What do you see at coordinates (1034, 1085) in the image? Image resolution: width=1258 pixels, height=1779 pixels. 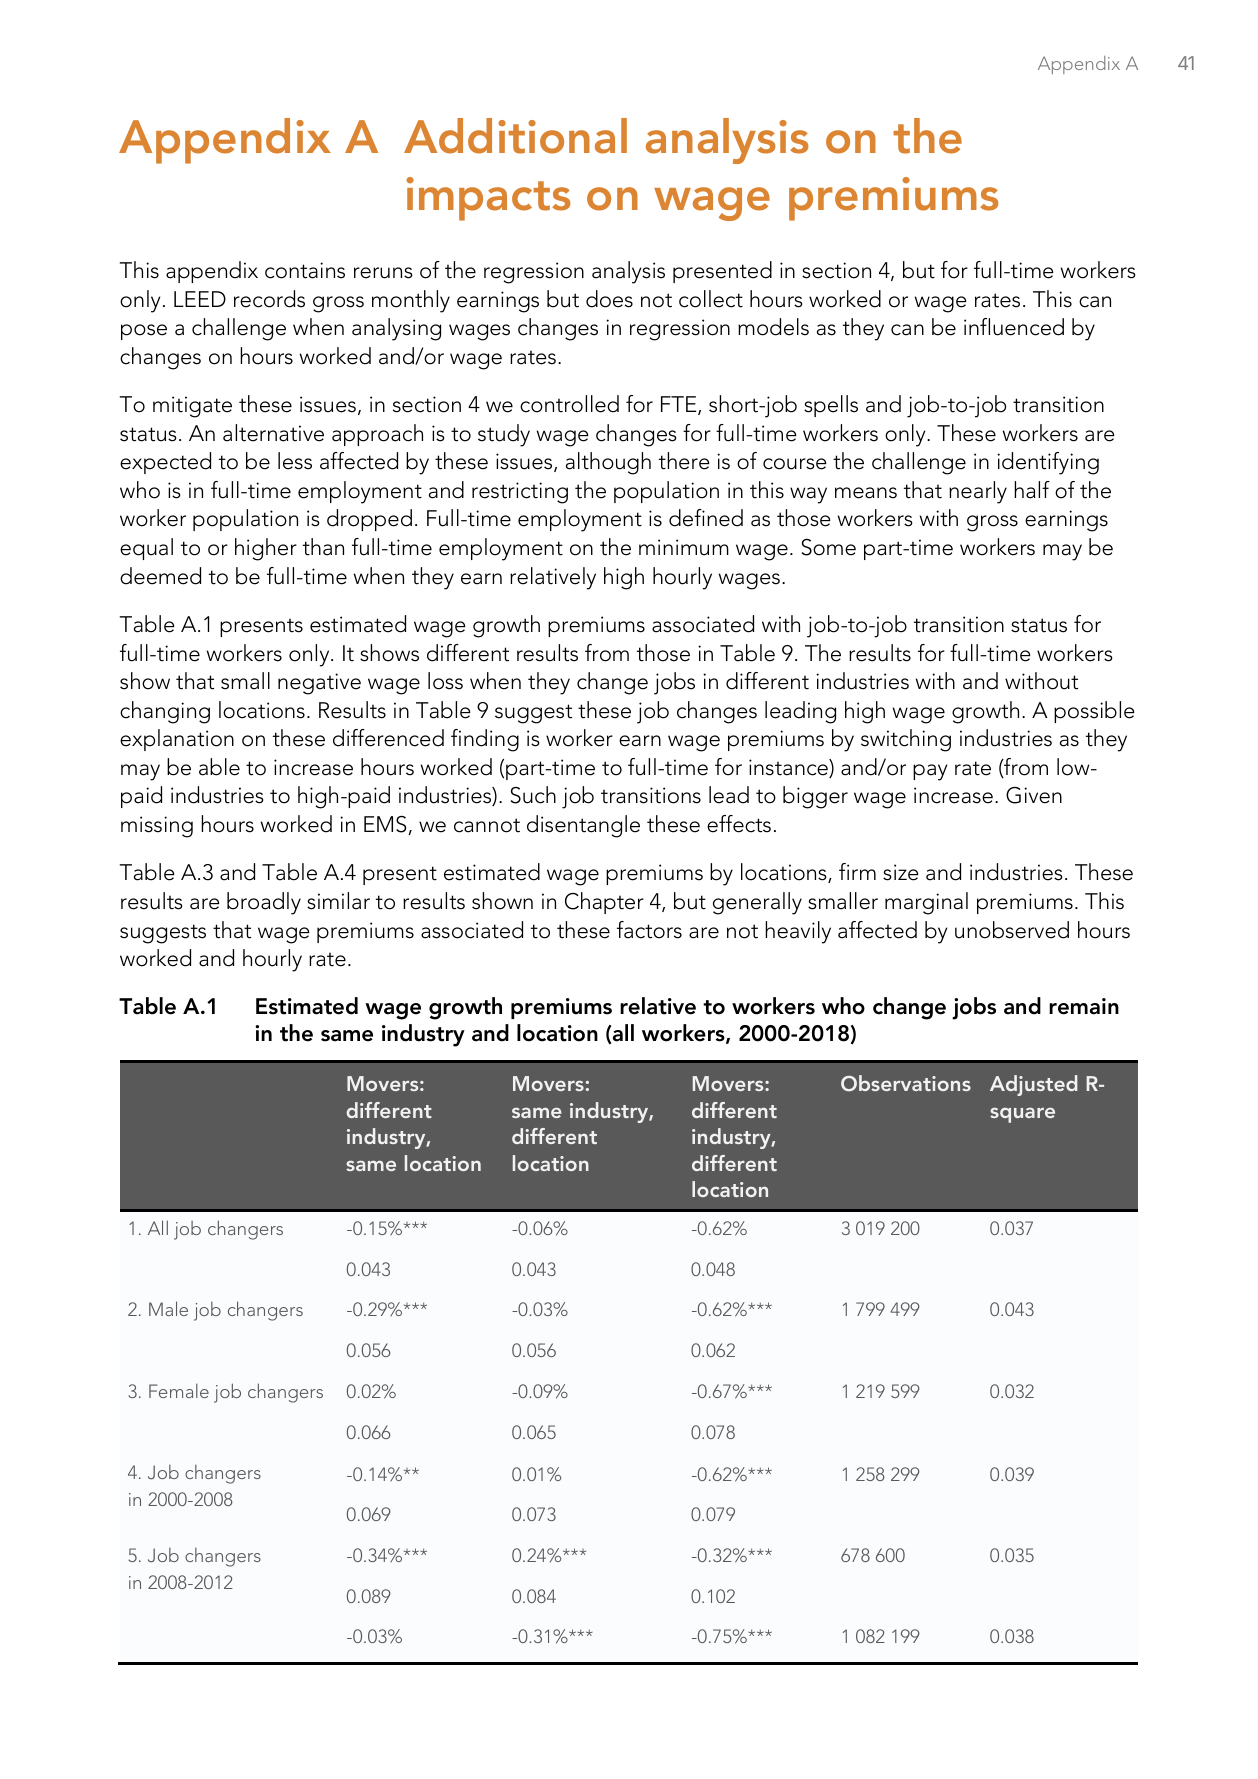 I see `Adjusted` at bounding box center [1034, 1085].
